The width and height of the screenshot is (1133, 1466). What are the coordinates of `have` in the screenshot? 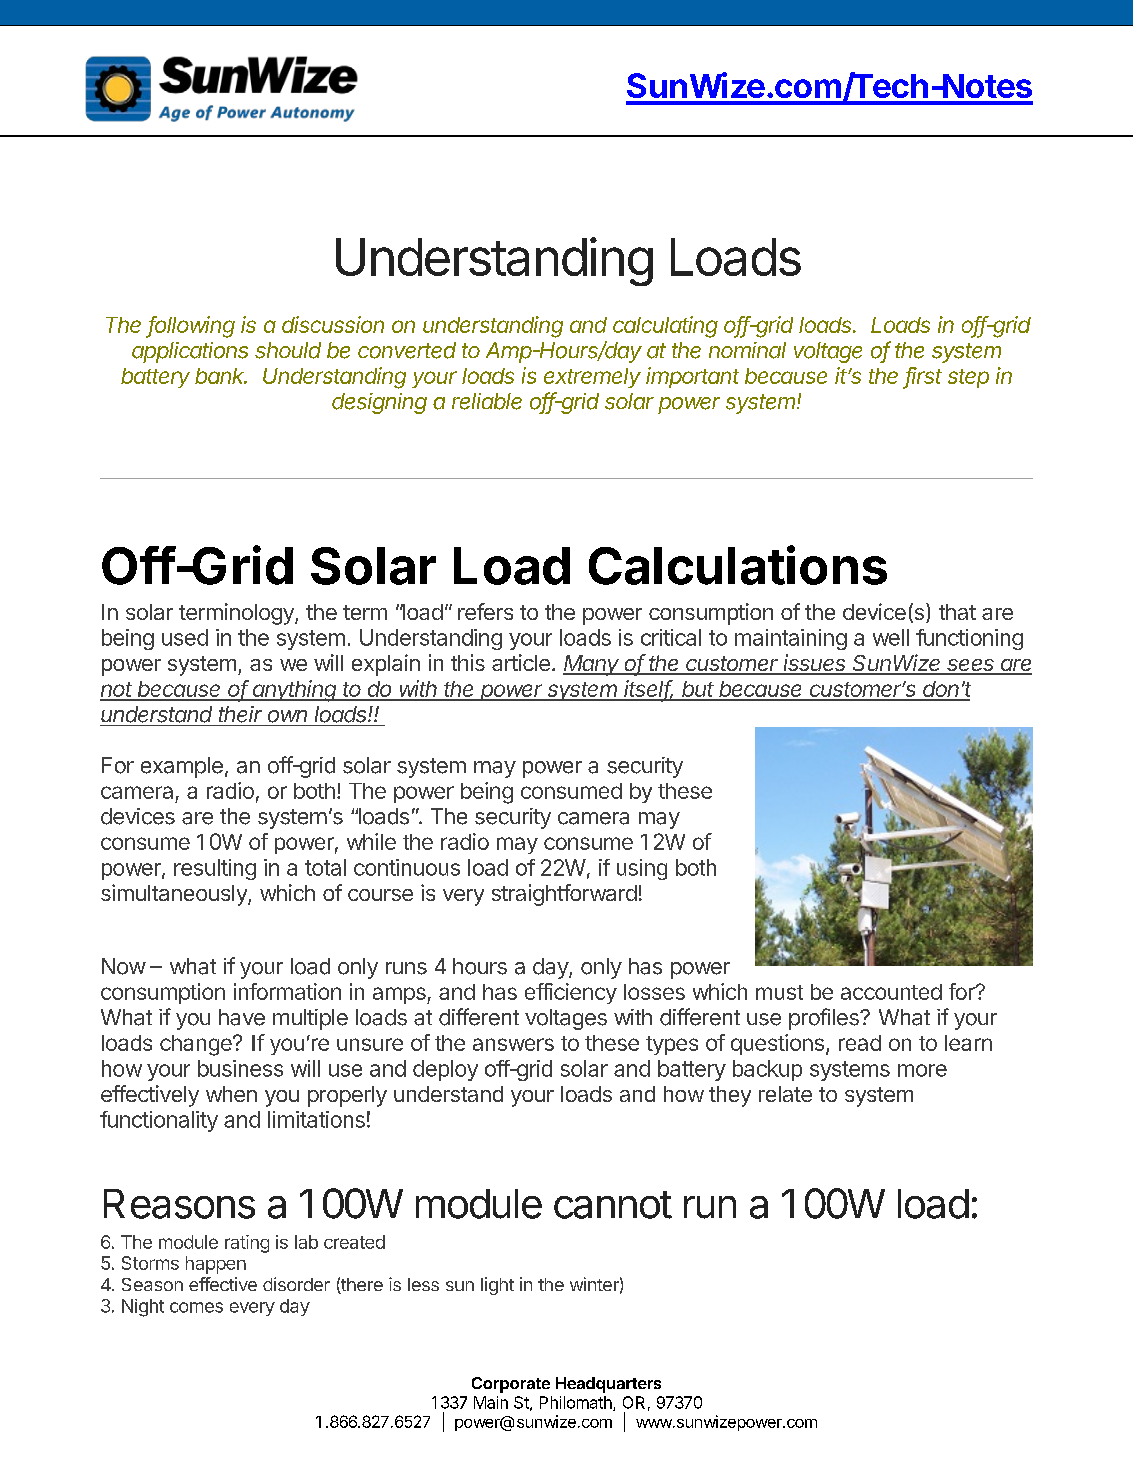 It's located at (242, 1017).
